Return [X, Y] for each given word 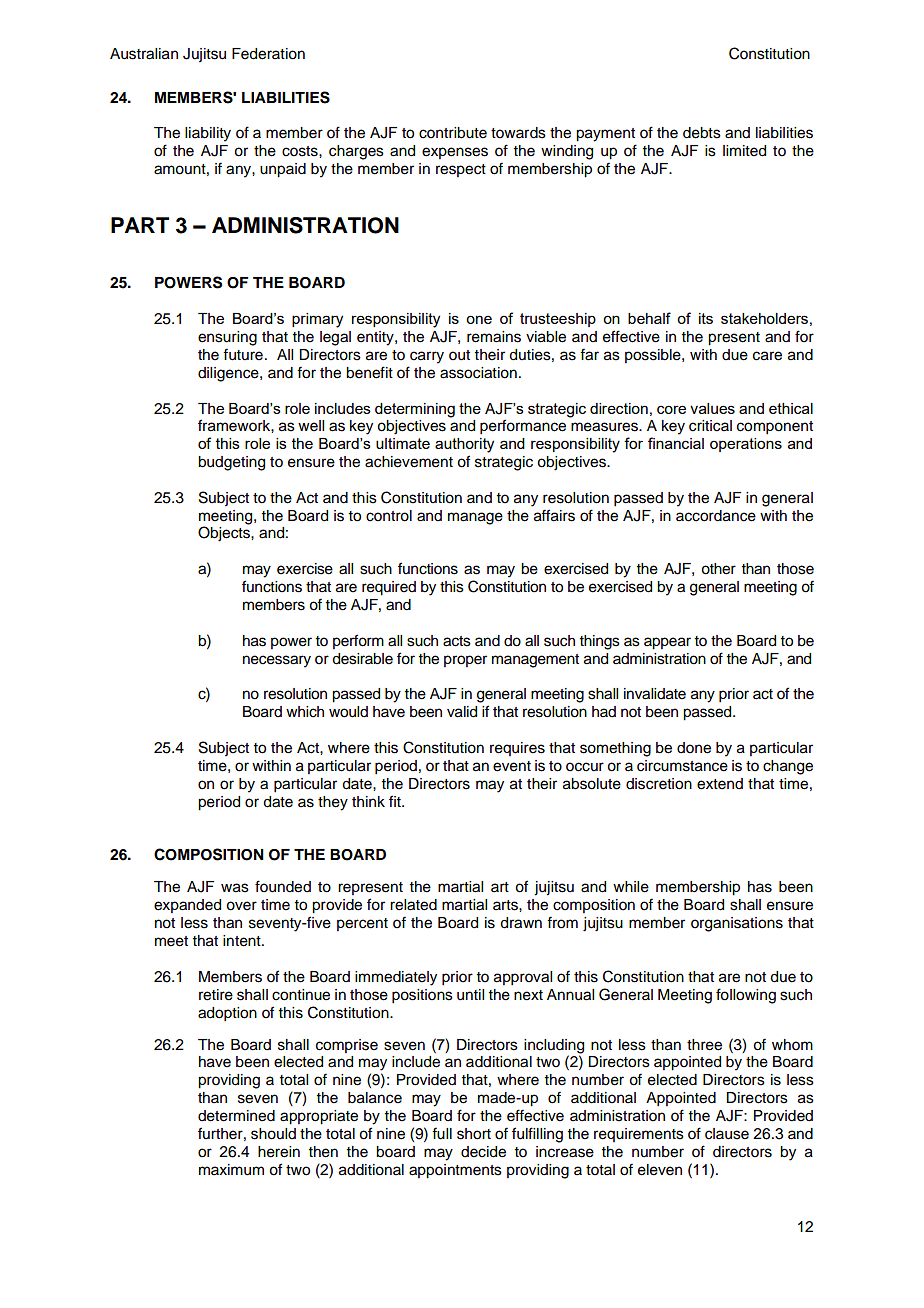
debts [702, 133]
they [333, 803]
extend [720, 784]
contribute [453, 133]
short [474, 1134]
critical [710, 426]
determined [236, 1116]
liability [208, 134]
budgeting [231, 463]
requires [517, 749]
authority [464, 445]
